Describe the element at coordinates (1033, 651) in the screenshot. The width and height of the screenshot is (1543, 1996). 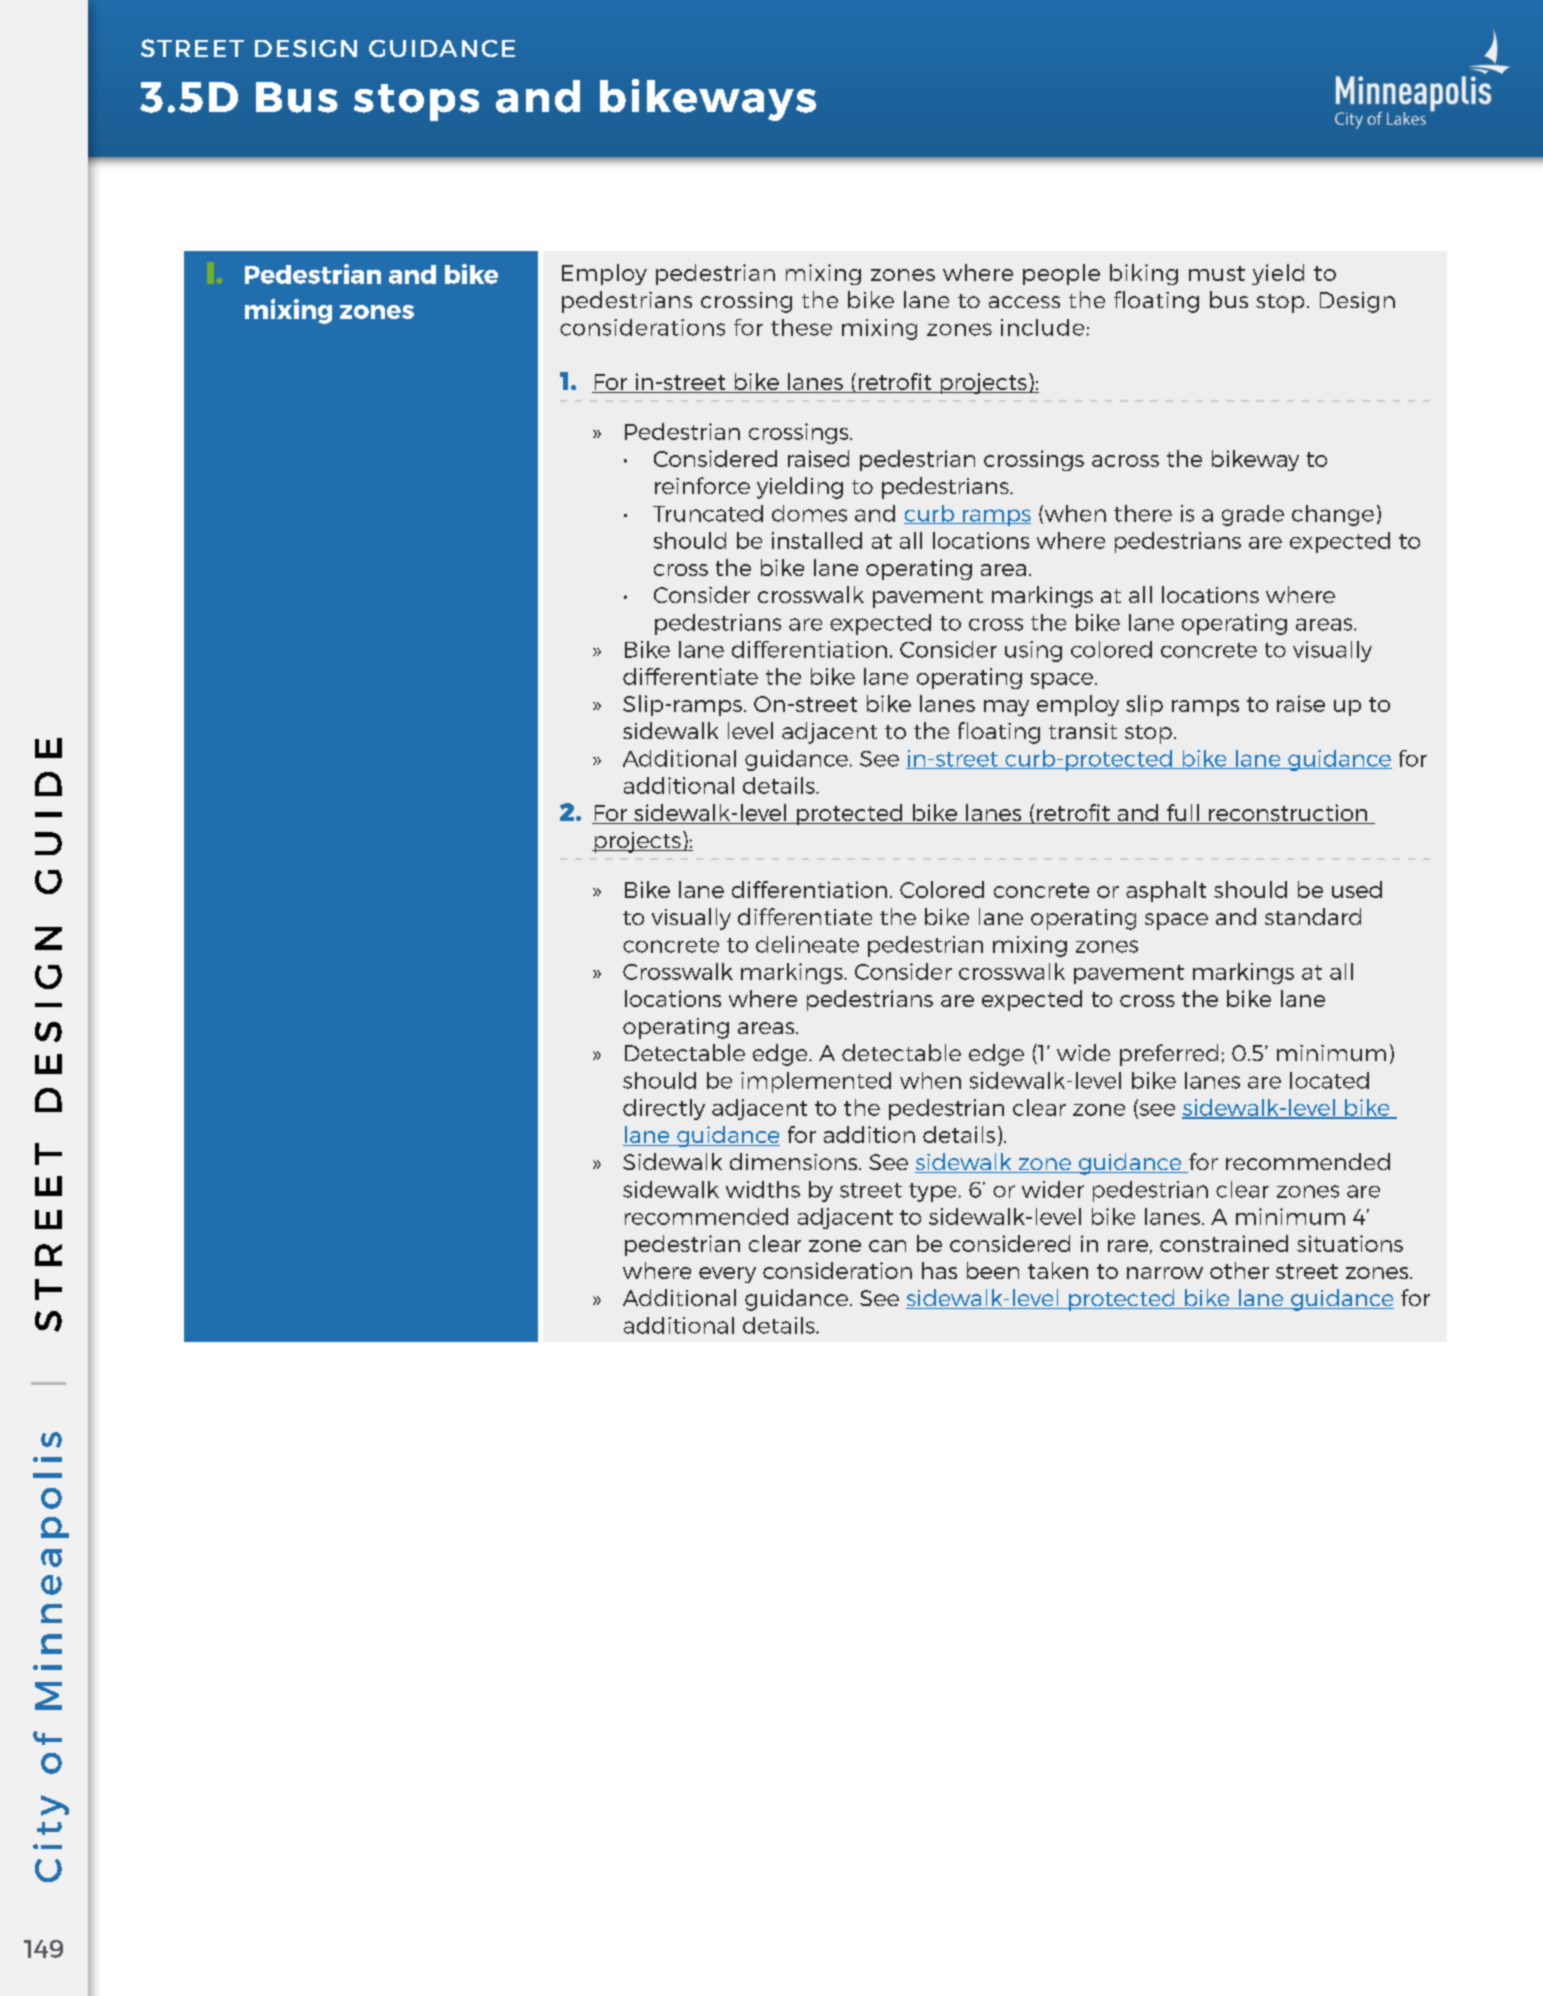
I see `using` at that location.
